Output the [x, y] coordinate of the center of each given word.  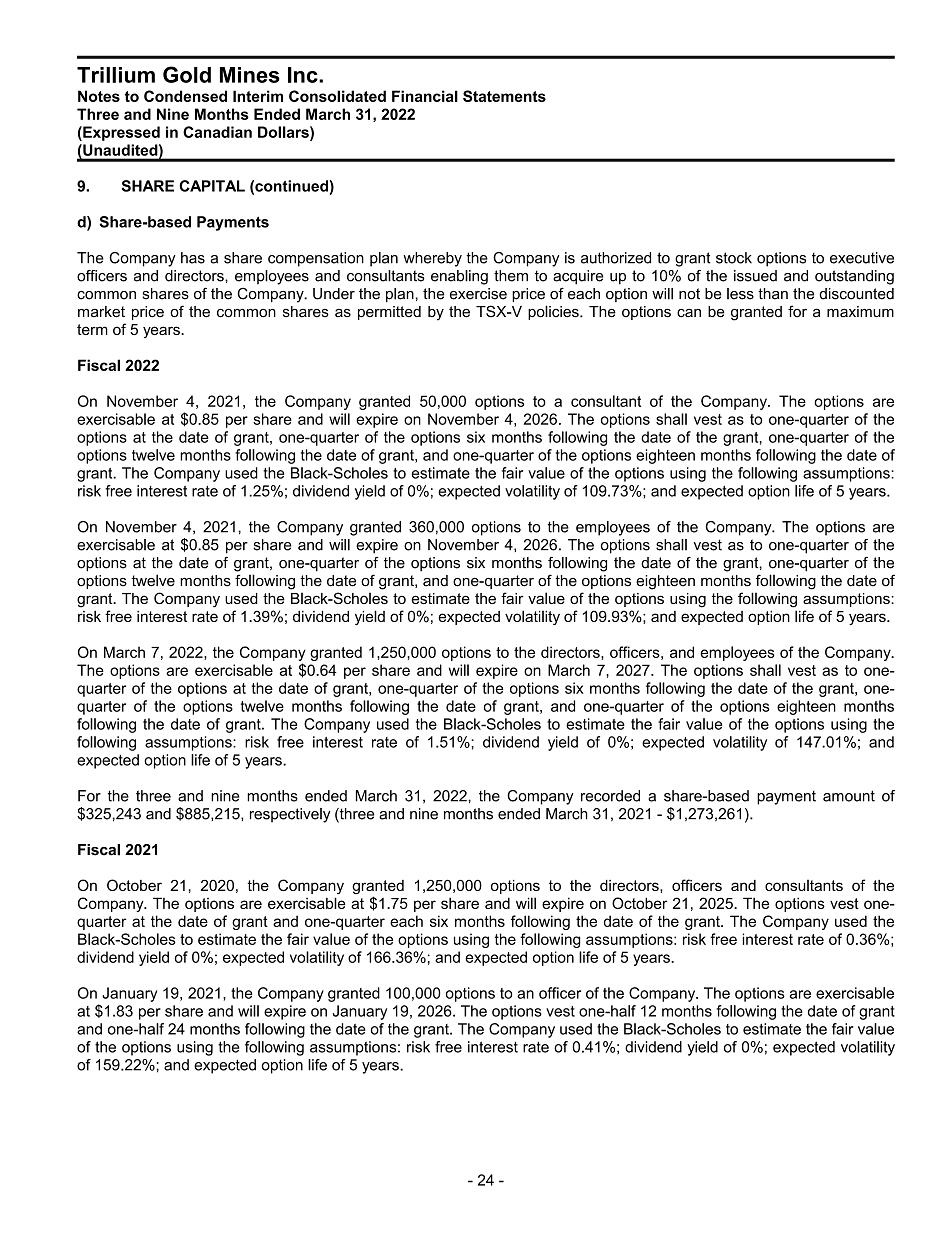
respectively [290, 815]
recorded [610, 796]
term [92, 329]
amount [849, 796]
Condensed [185, 96]
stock [734, 258]
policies [554, 312]
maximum [860, 312]
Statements [504, 96]
